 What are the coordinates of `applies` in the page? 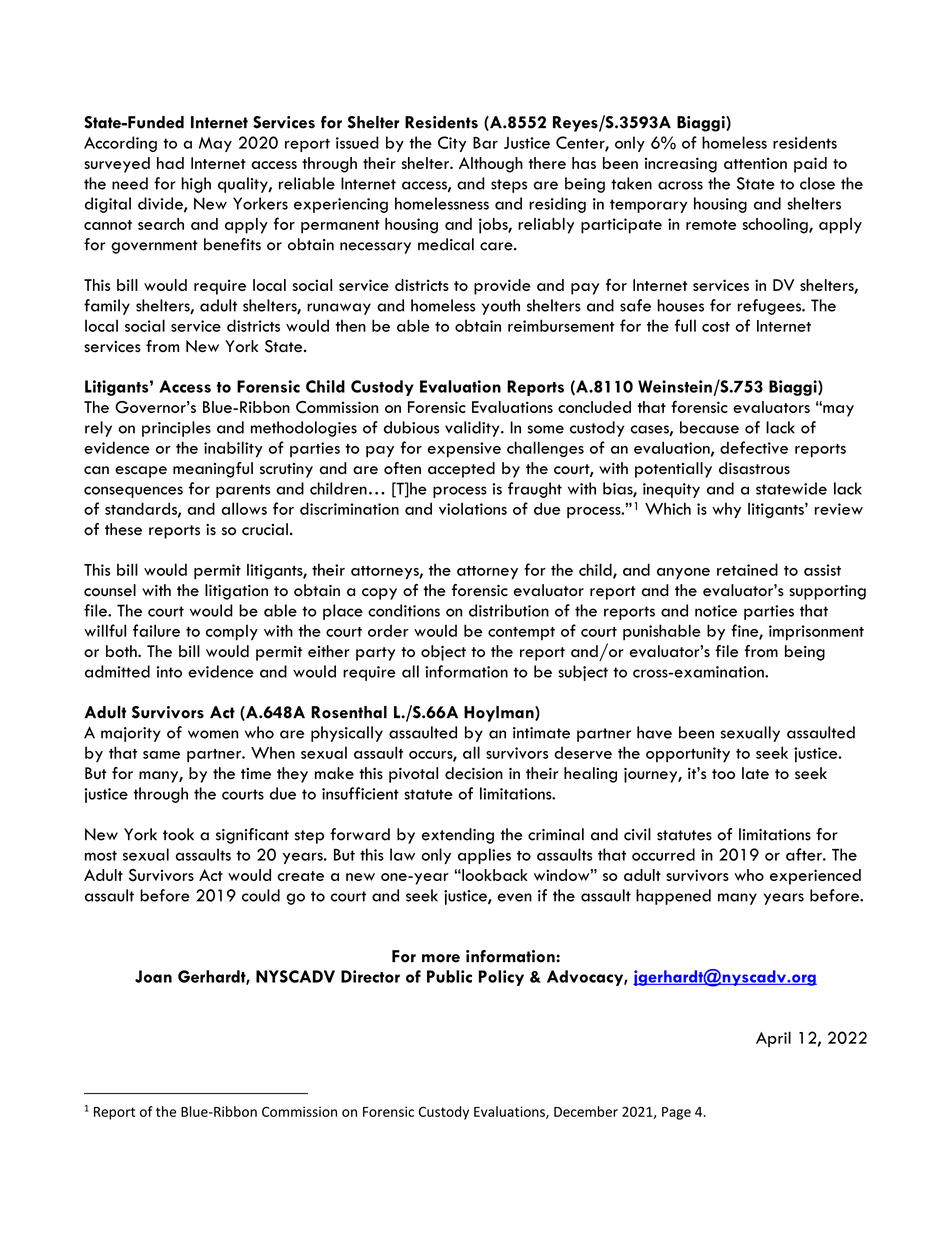 It's located at (484, 856).
